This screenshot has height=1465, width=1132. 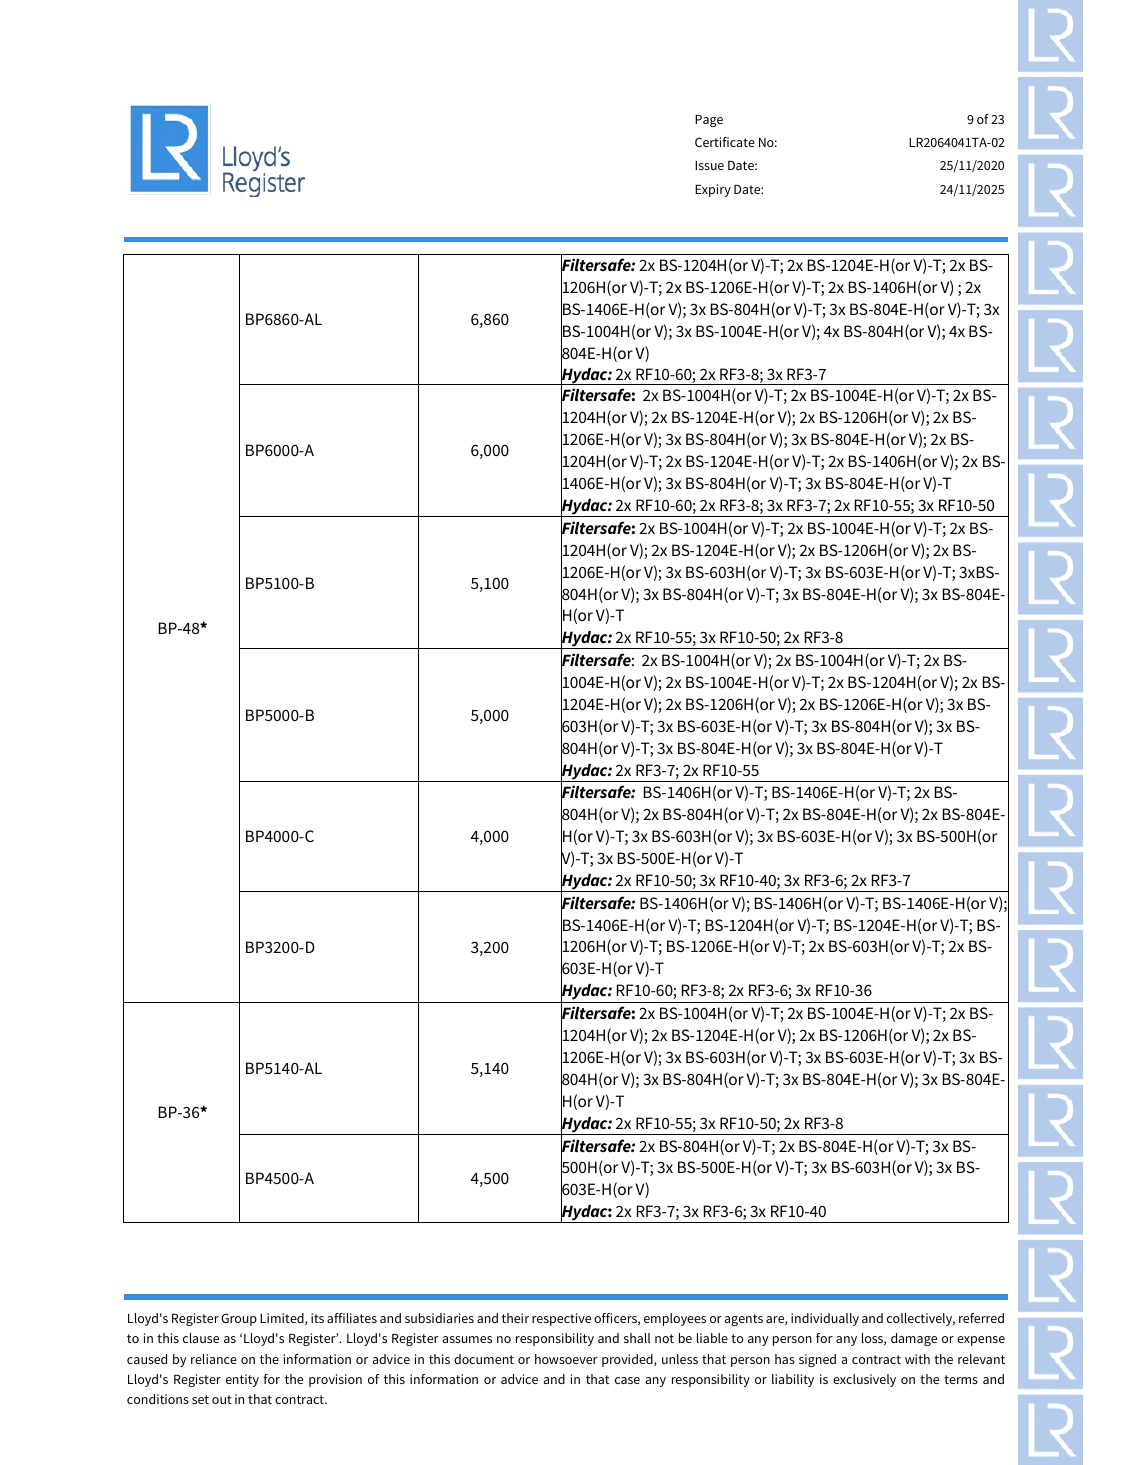 What do you see at coordinates (515, 1318) in the screenshot?
I see `their` at bounding box center [515, 1318].
